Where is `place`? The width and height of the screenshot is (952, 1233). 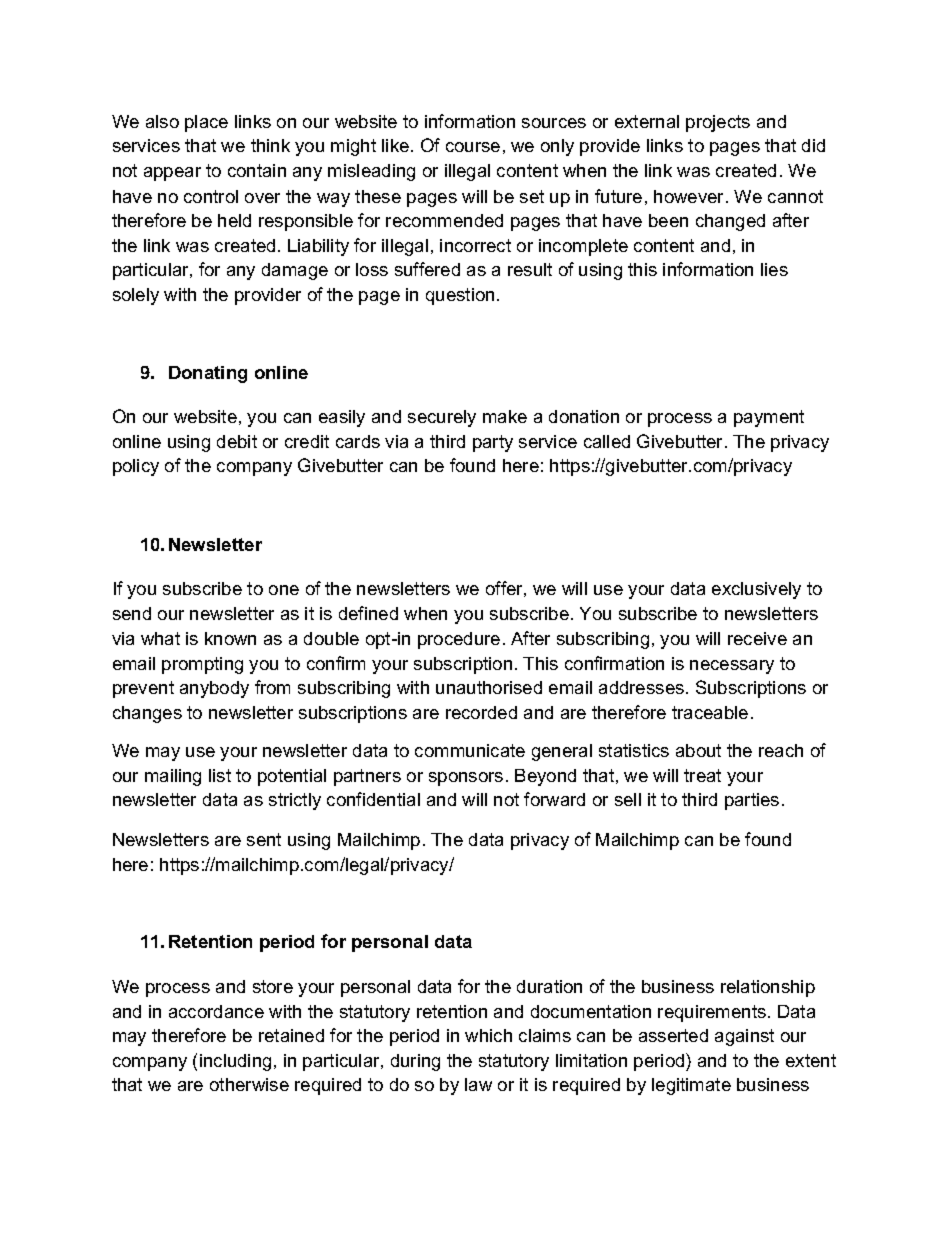
place is located at coordinates (206, 123).
